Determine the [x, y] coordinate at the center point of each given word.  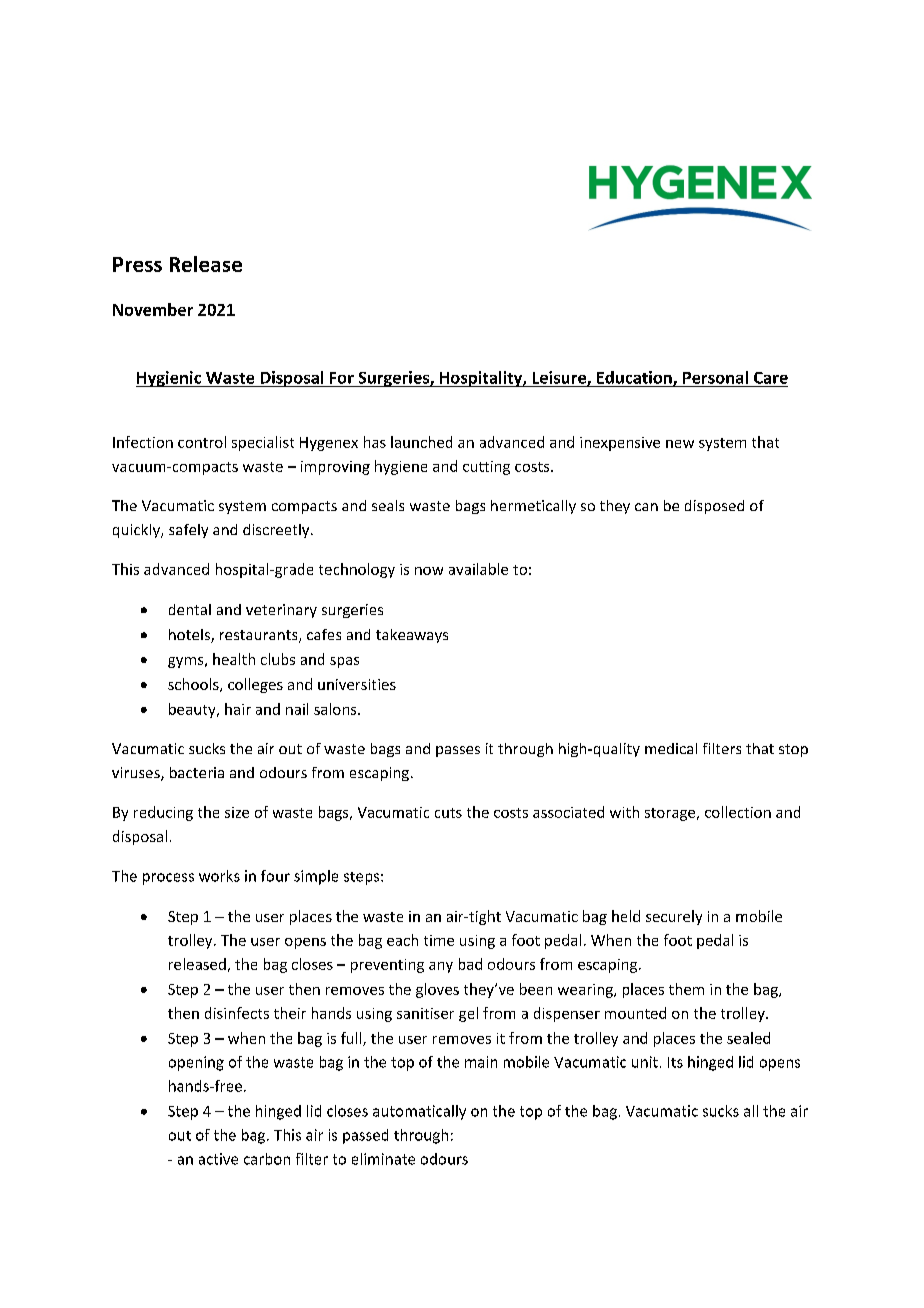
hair [238, 709]
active [218, 1159]
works [219, 876]
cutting [486, 468]
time [439, 940]
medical [671, 748]
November [153, 309]
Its [675, 1062]
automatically [419, 1112]
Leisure [560, 378]
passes [458, 751]
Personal [715, 377]
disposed [714, 507]
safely [188, 531]
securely [674, 917]
